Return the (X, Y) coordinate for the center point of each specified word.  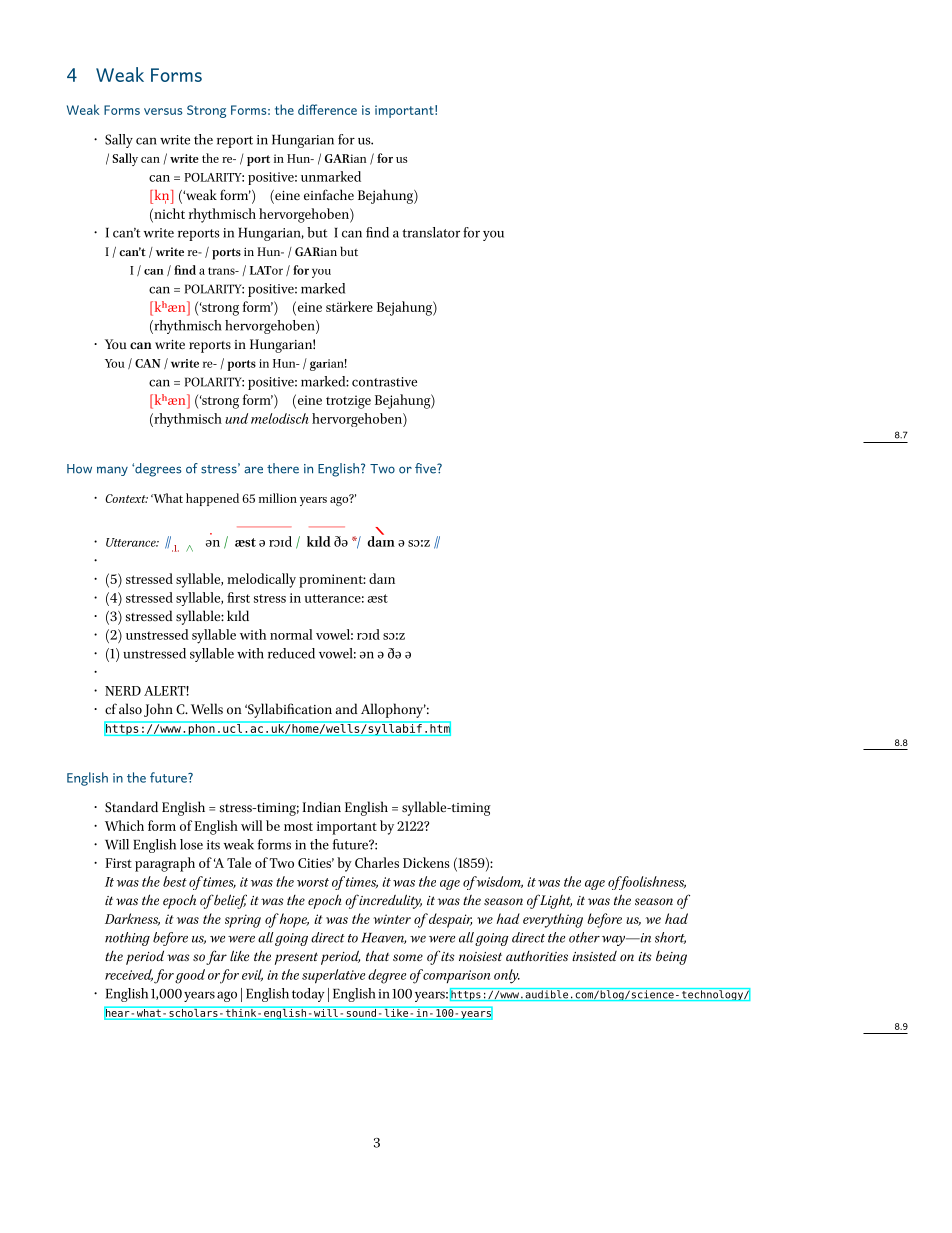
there (283, 468)
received (129, 975)
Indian (322, 806)
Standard (131, 807)
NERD (123, 691)
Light (555, 901)
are (253, 470)
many (112, 471)
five (426, 468)
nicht (168, 213)
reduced (291, 653)
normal (291, 634)
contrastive (384, 382)
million (278, 498)
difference (327, 109)
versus (163, 111)
